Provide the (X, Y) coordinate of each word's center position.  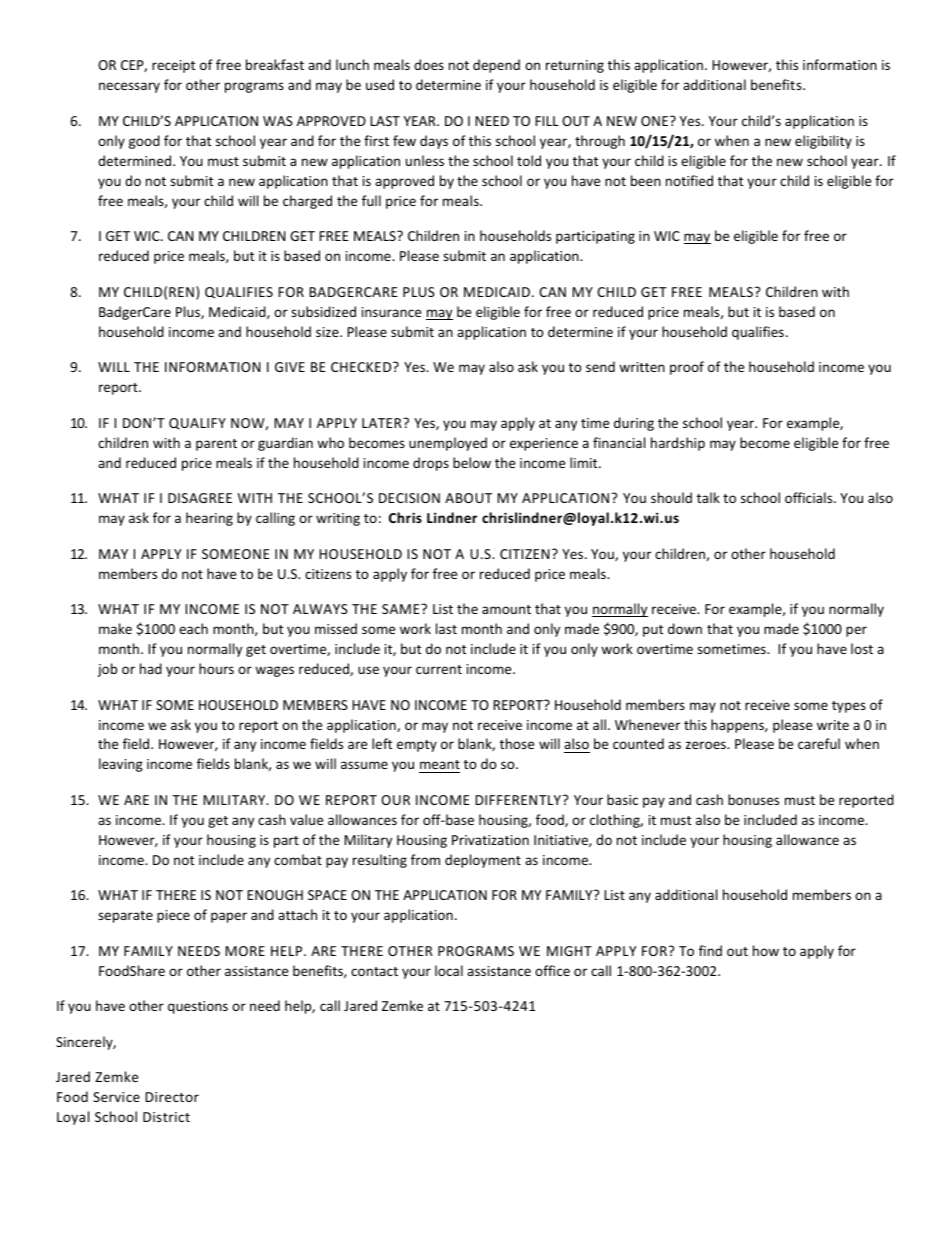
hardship (678, 444)
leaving (121, 765)
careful (819, 743)
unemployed (448, 444)
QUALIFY (197, 424)
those (517, 743)
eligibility (823, 142)
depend (496, 66)
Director (172, 1097)
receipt (173, 66)
